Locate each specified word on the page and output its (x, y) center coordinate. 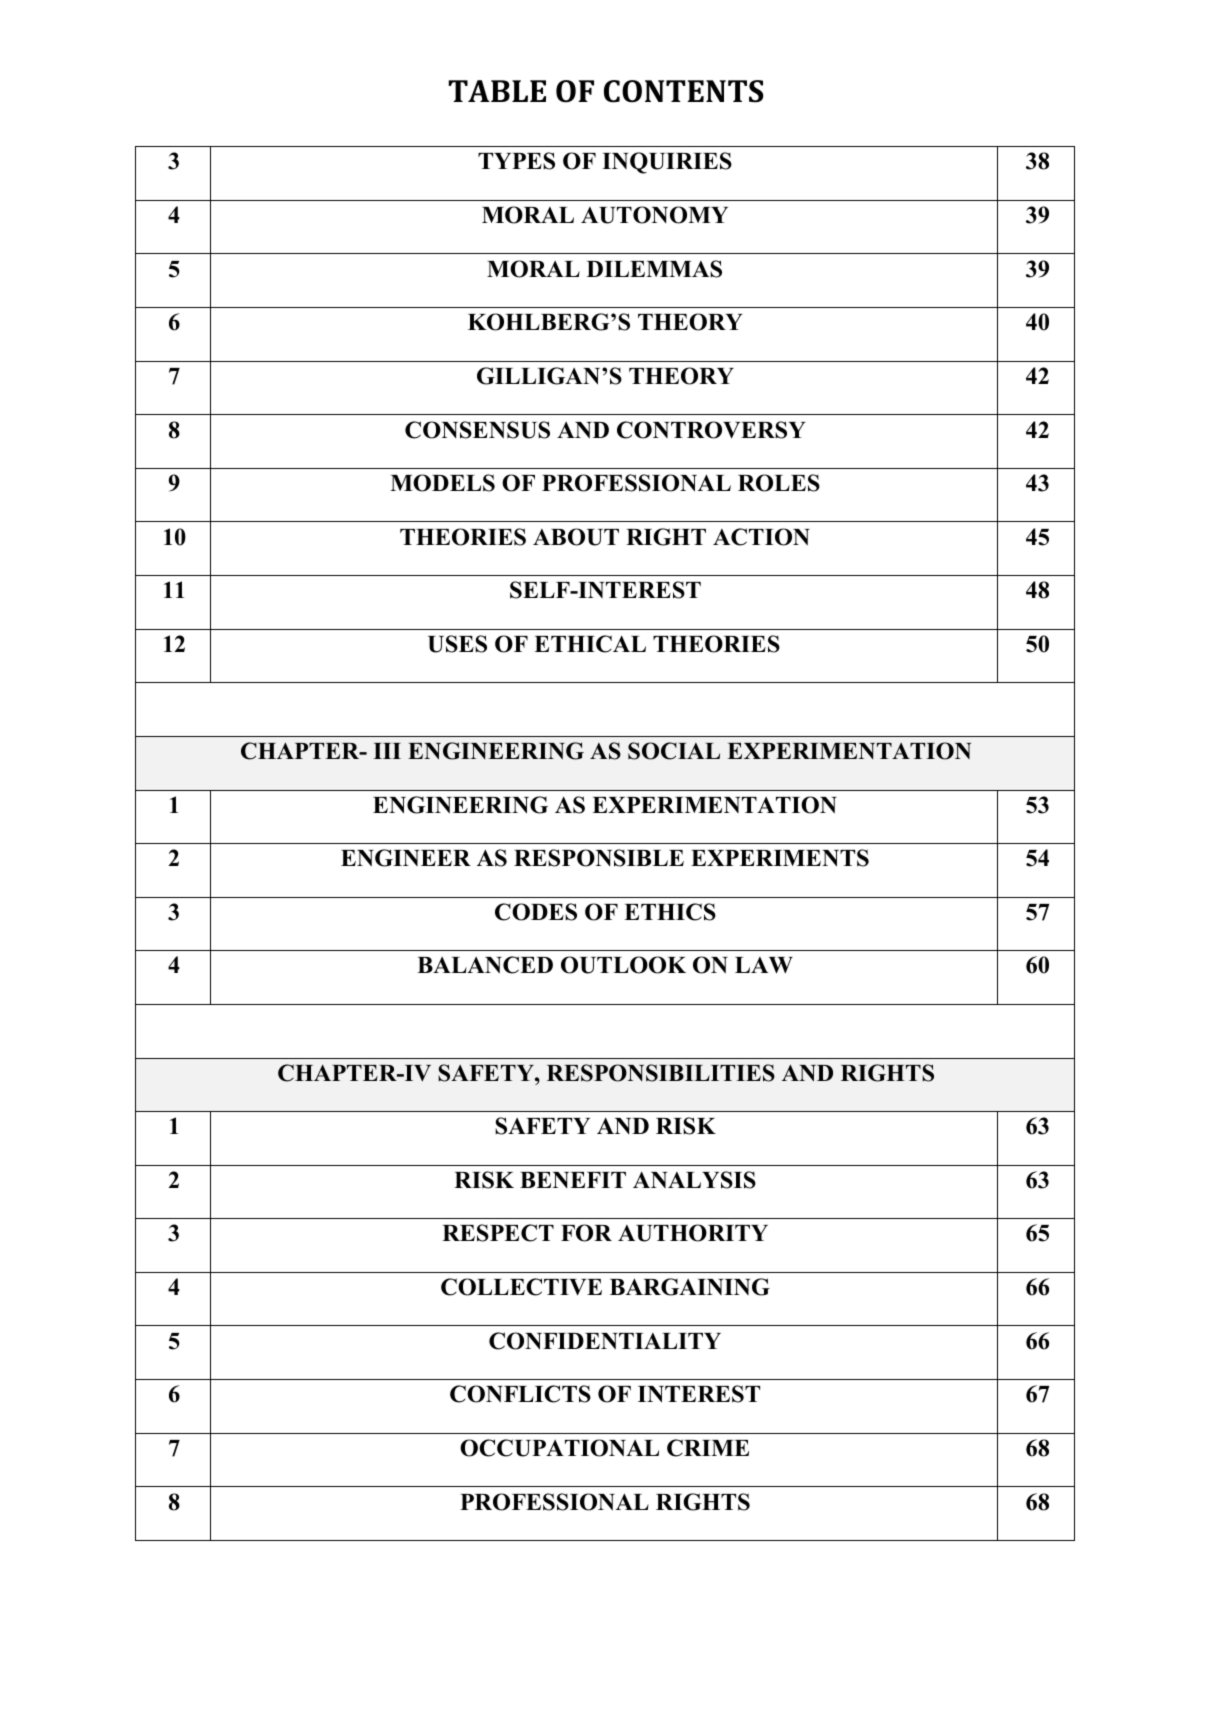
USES (457, 644)
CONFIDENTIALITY (605, 1341)
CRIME (708, 1448)
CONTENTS (684, 91)
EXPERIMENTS (780, 858)
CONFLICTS (520, 1394)
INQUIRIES (667, 163)
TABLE (497, 91)
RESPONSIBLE (599, 858)
